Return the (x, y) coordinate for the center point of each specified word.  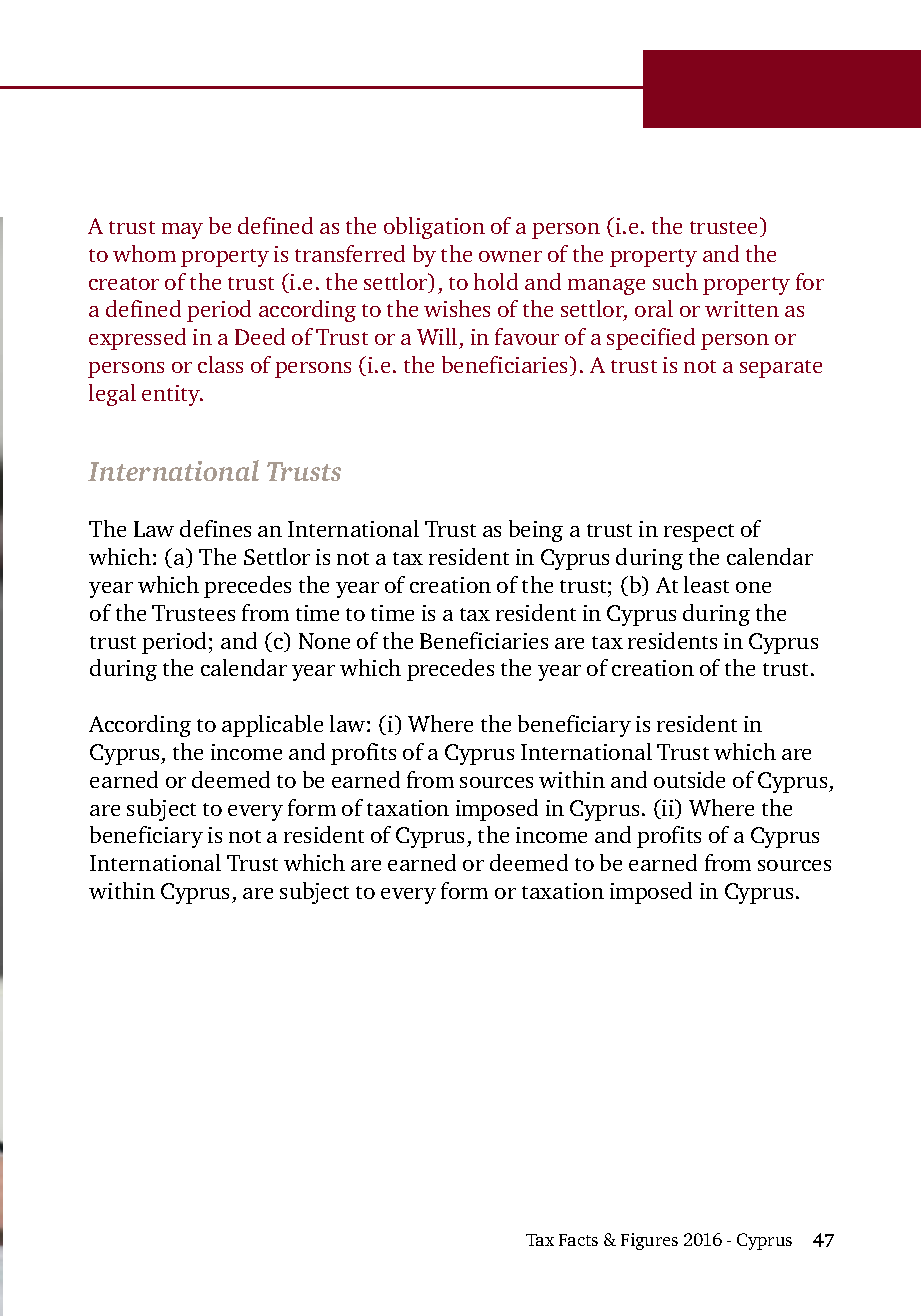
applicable (272, 726)
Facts (578, 1240)
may (182, 231)
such (675, 281)
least (706, 584)
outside (689, 779)
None (324, 641)
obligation (434, 228)
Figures (649, 1241)
